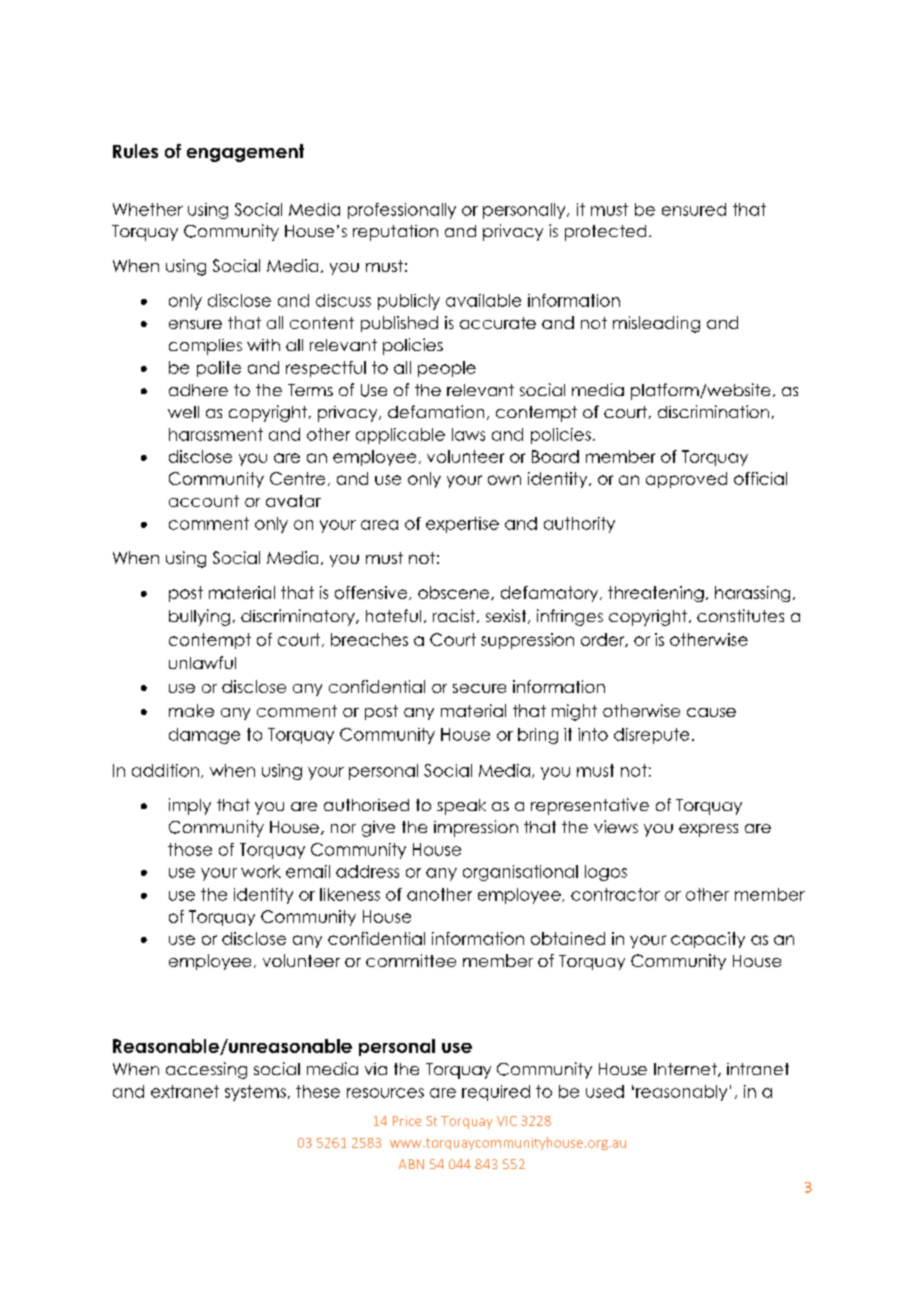 Image resolution: width=924 pixels, height=1308 pixels. I want to click on protected, so click(605, 233).
